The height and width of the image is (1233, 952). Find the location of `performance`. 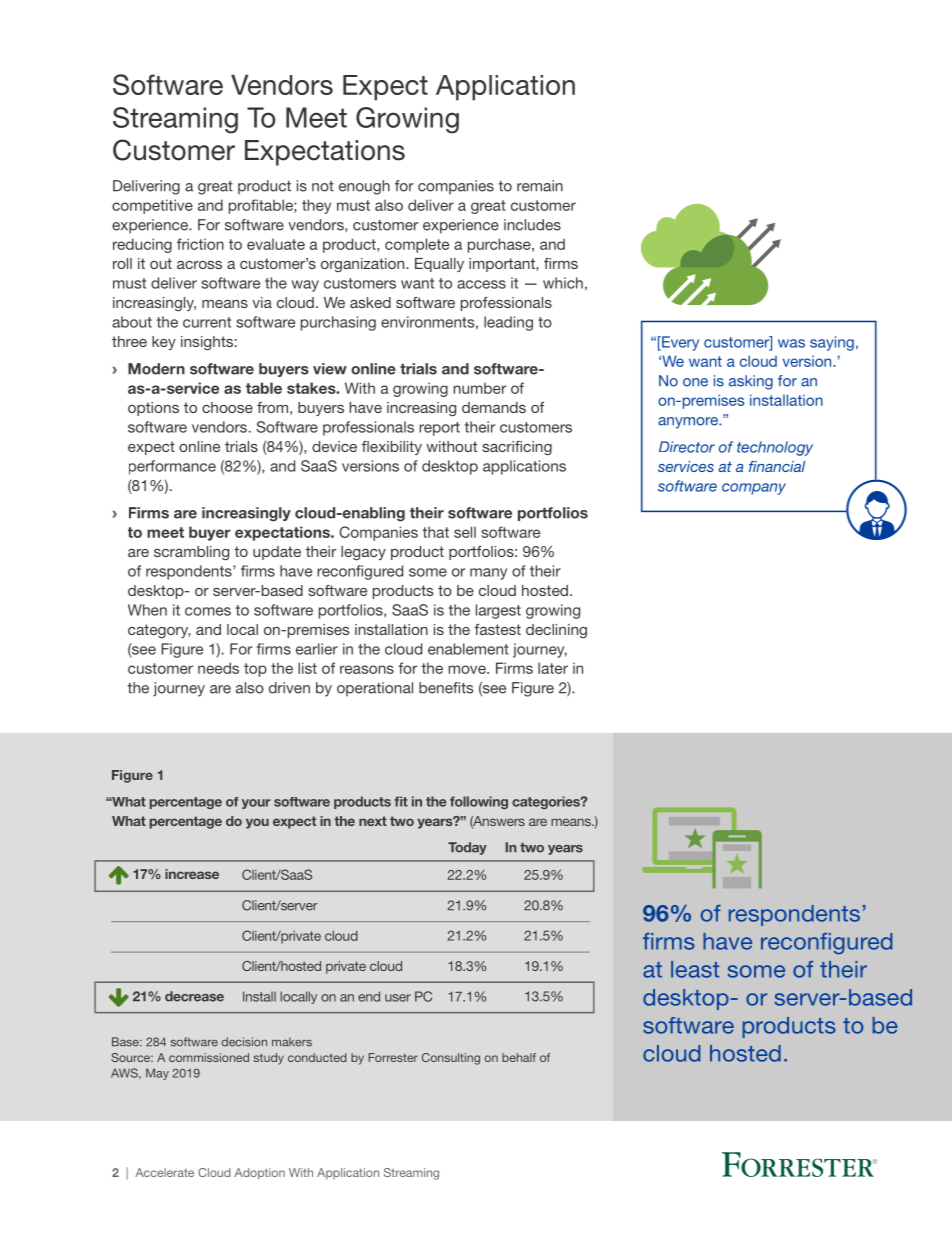

performance is located at coordinates (172, 467).
